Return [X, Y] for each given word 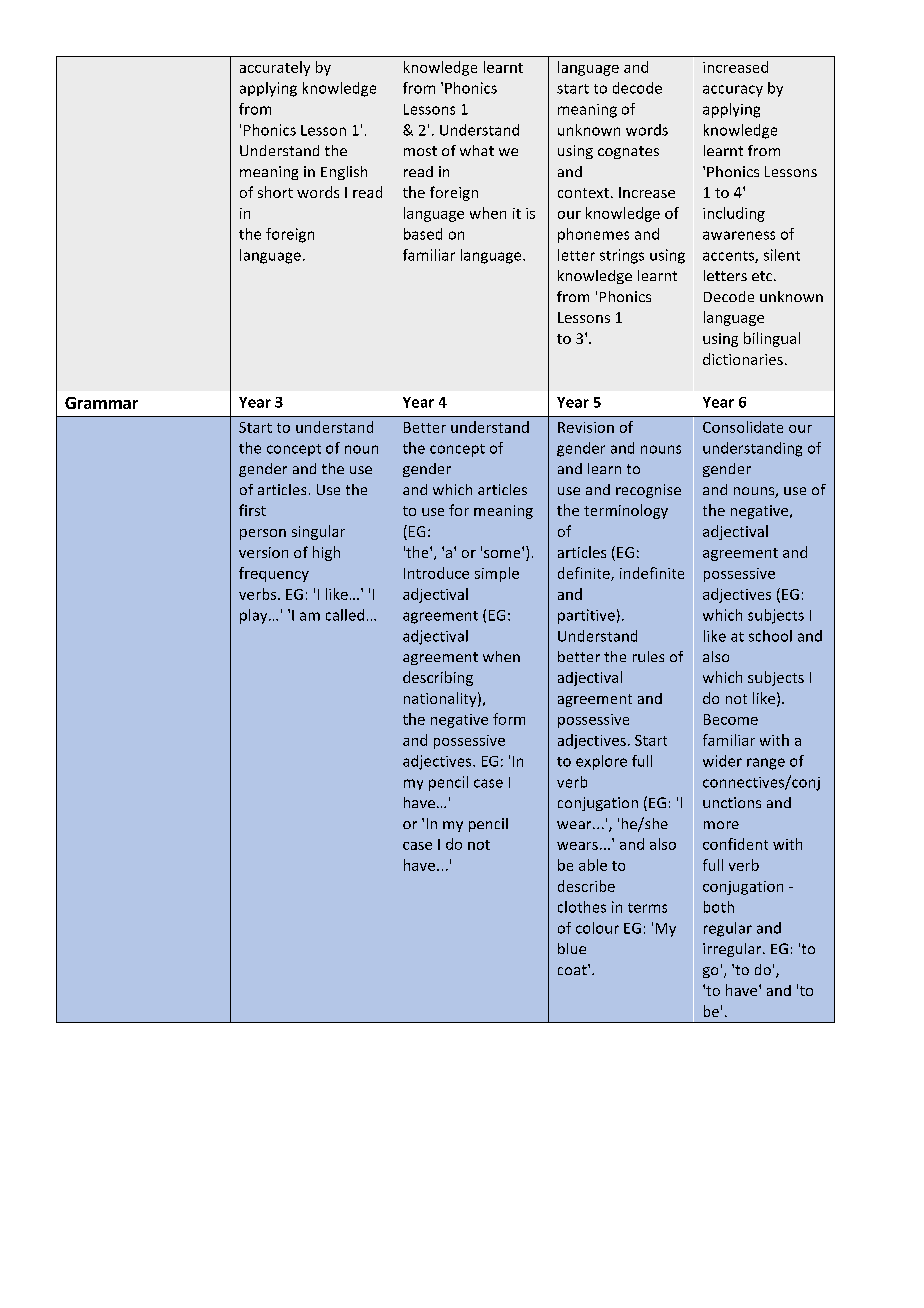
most [420, 151]
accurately [275, 68]
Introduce [436, 573]
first [252, 510]
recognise [648, 491]
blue [572, 948]
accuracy [733, 91]
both [719, 907]
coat [573, 969]
